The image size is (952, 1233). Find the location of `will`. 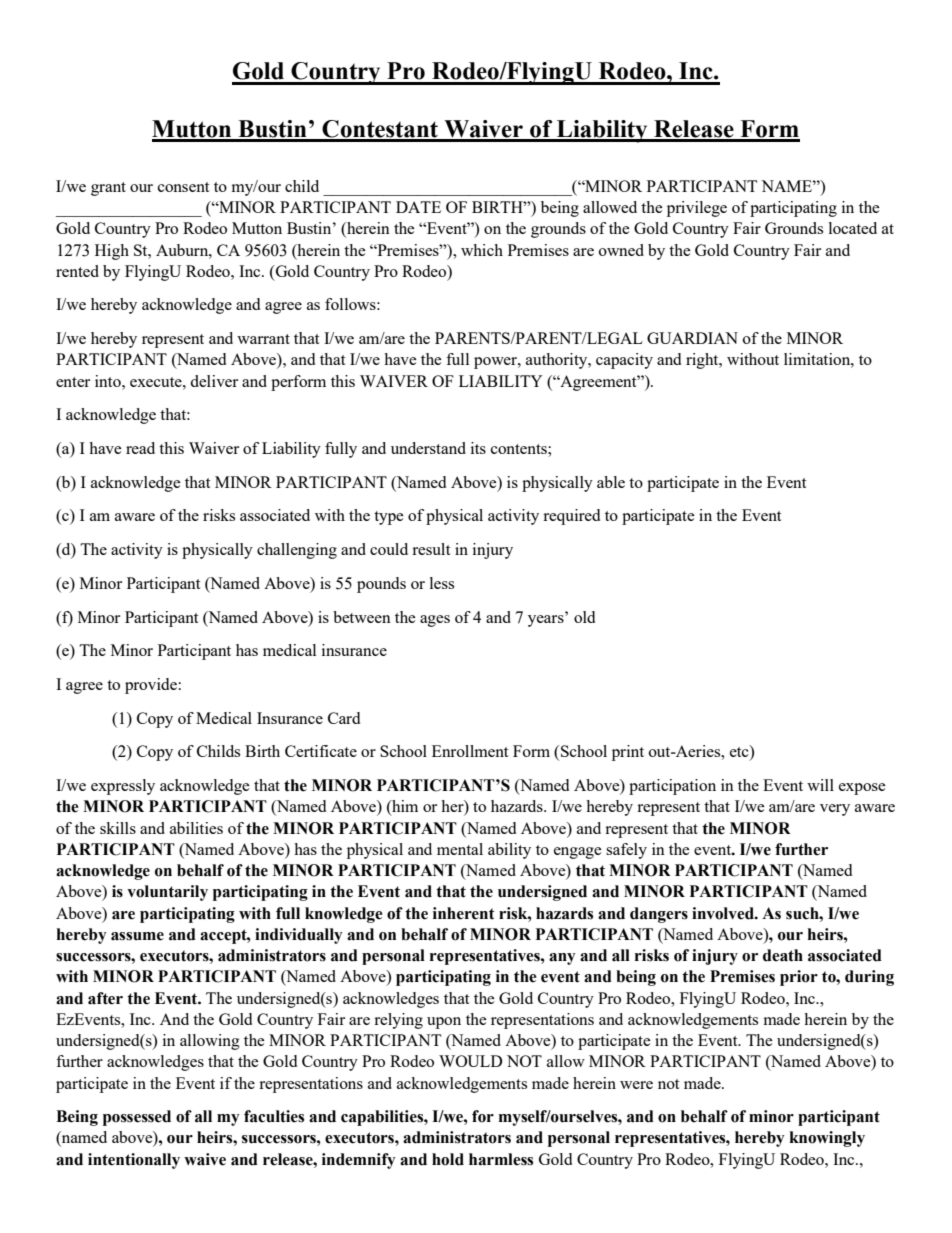

will is located at coordinates (820, 785).
